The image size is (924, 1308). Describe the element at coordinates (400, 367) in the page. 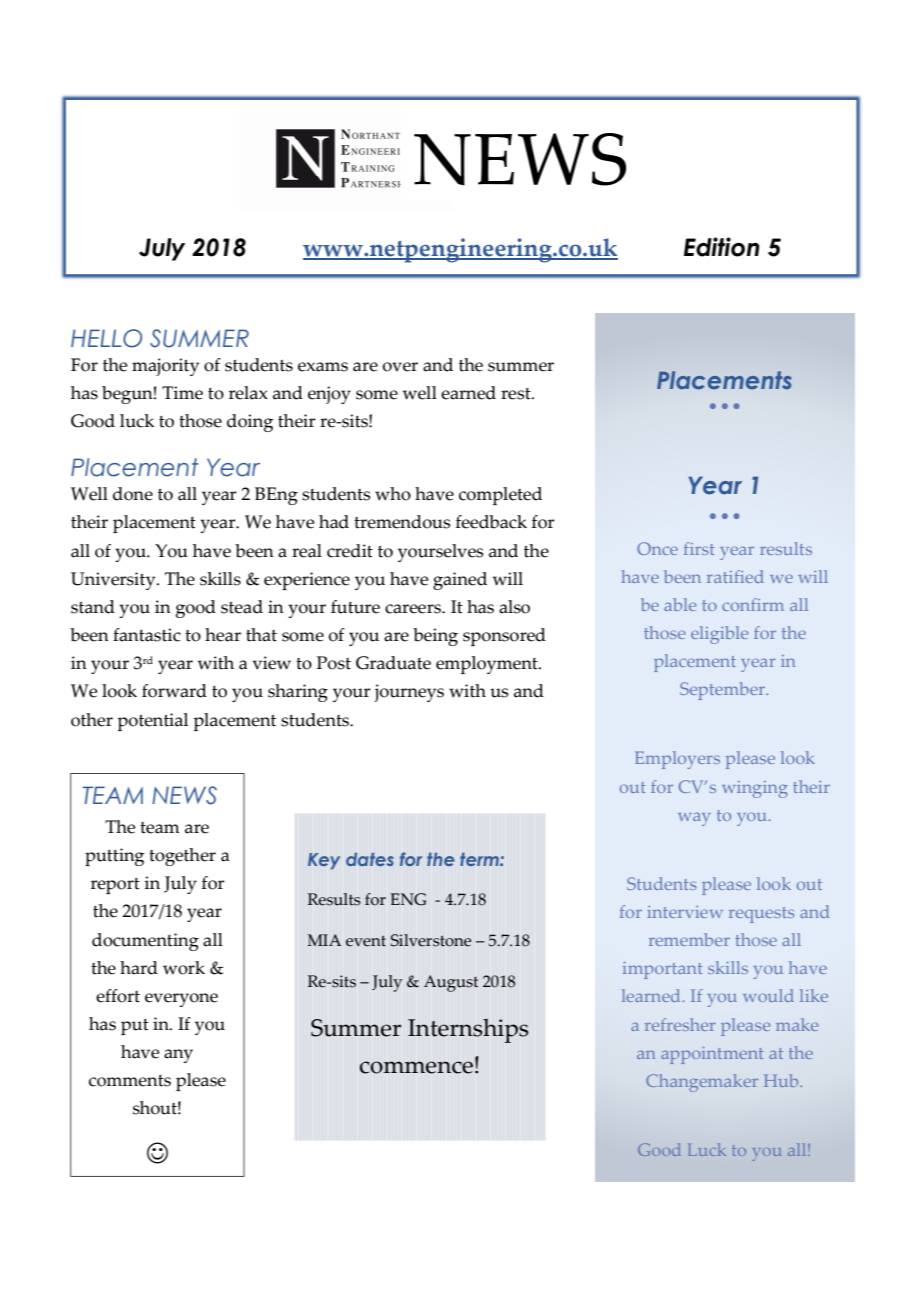

I see `over` at that location.
